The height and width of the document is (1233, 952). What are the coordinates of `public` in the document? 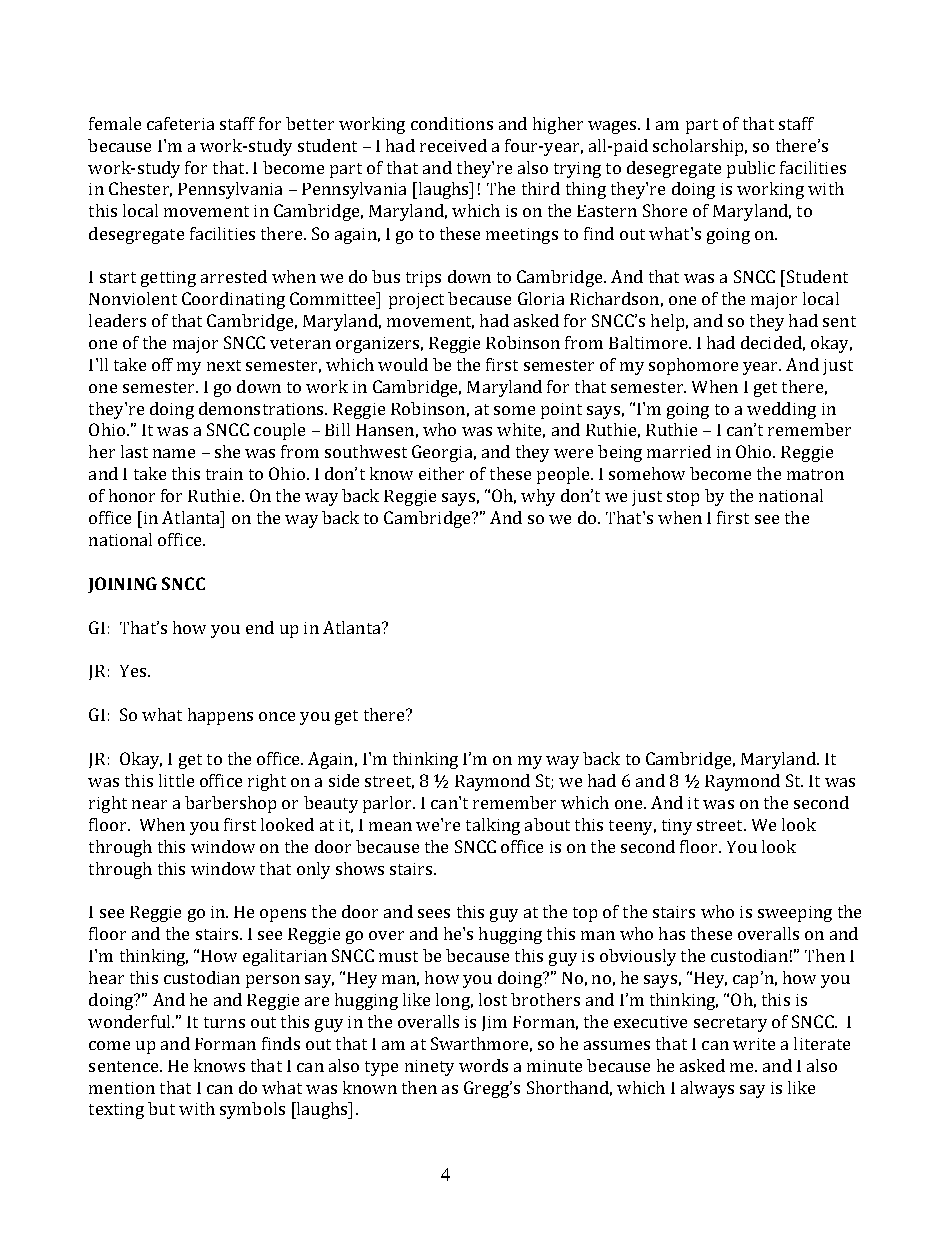 It's located at (751, 169).
